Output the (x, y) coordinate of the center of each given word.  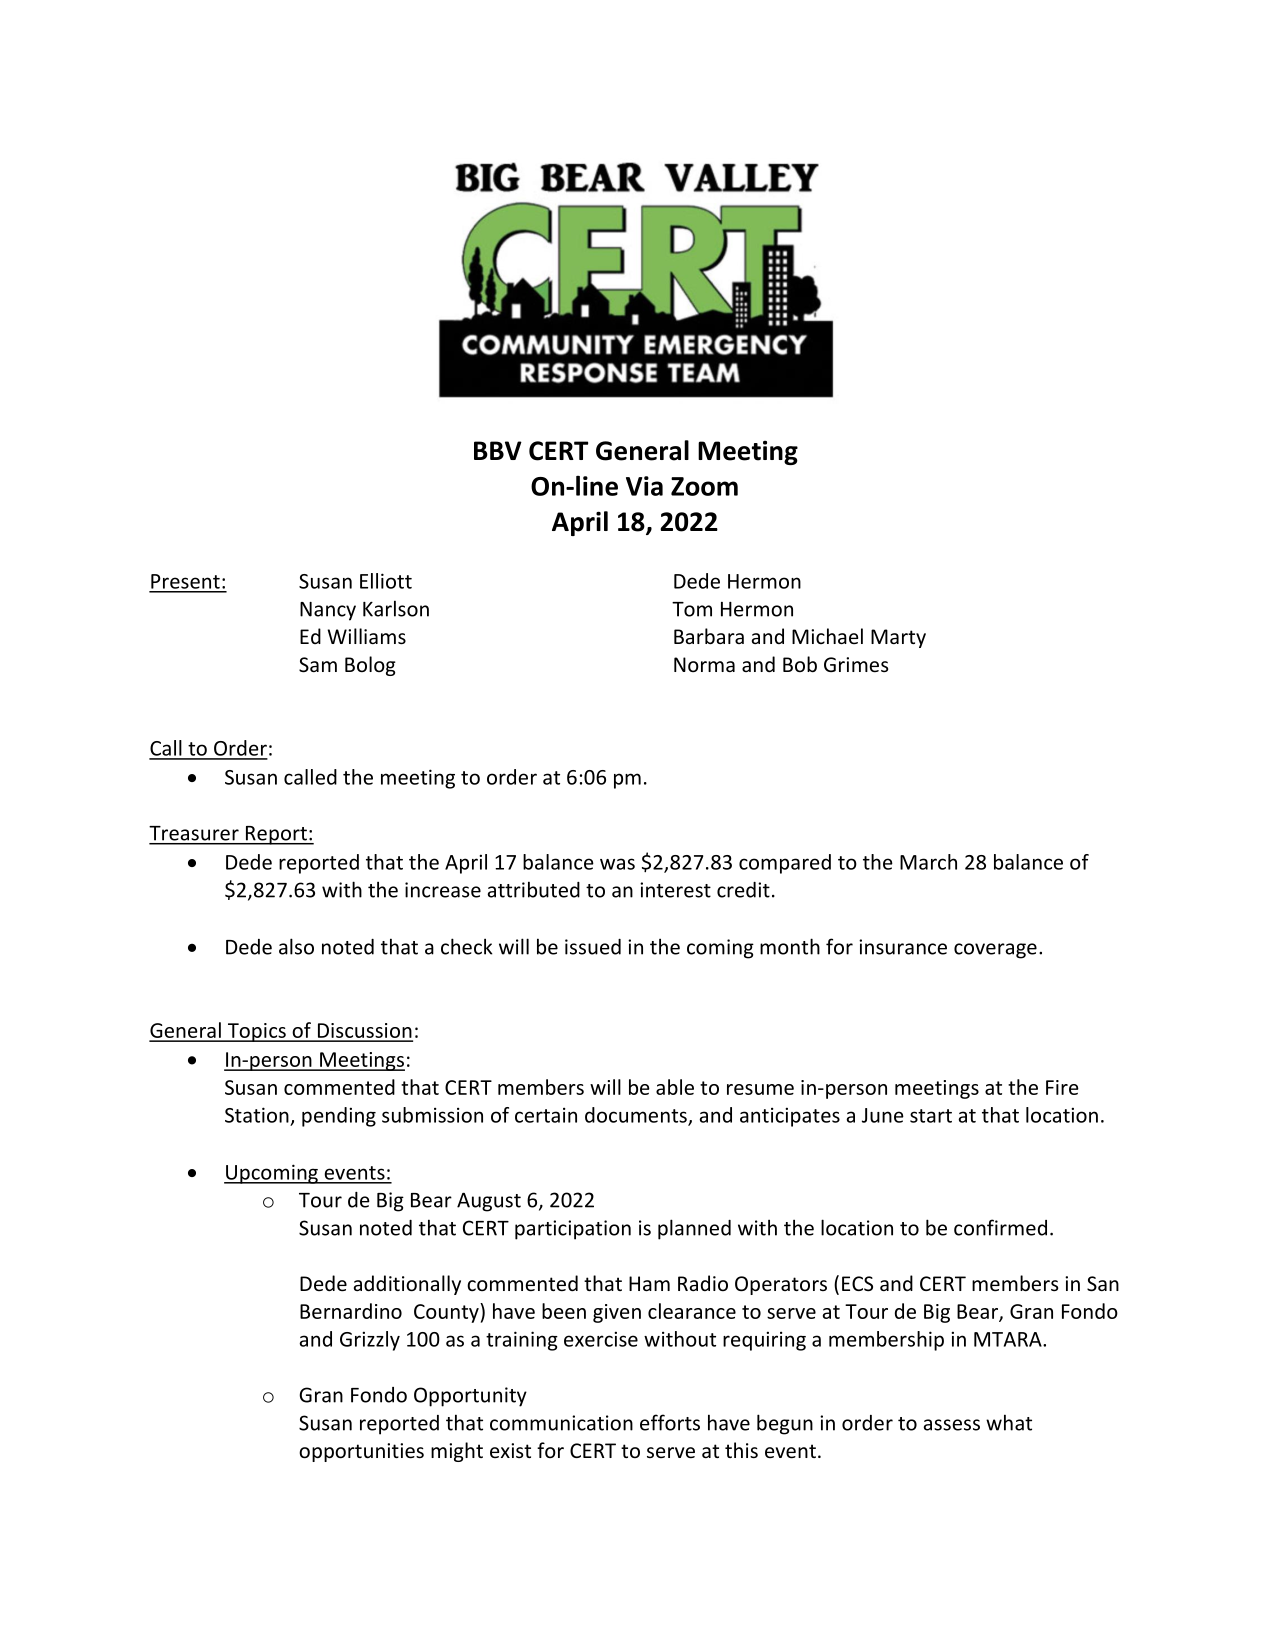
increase (443, 890)
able (675, 1087)
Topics (256, 1032)
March (928, 862)
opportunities (361, 1452)
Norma (704, 664)
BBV (498, 450)
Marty (898, 638)
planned (694, 1229)
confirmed (1000, 1227)
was (617, 864)
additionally (407, 1285)
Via (644, 486)
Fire (1062, 1087)
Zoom (704, 486)
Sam (318, 665)
